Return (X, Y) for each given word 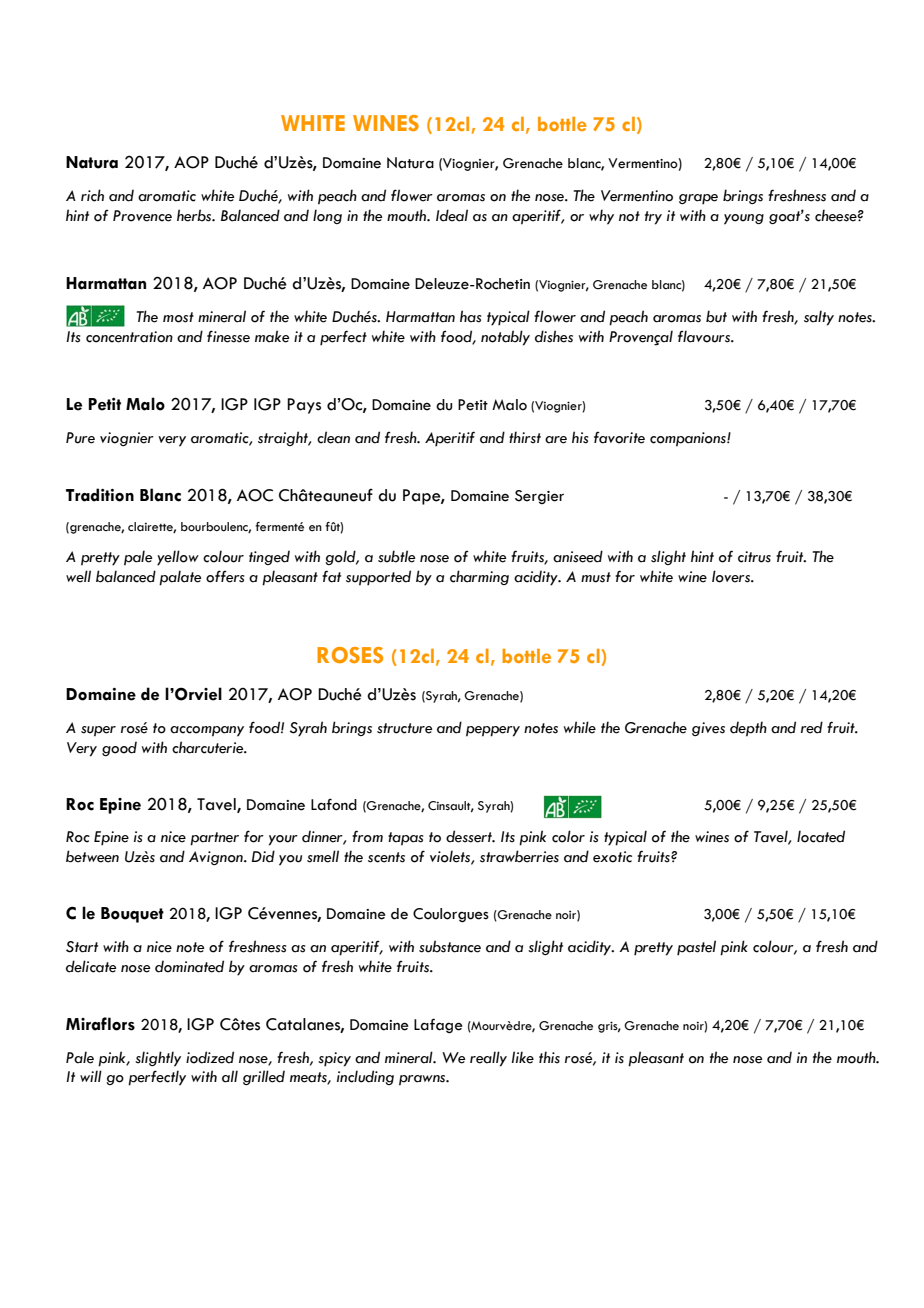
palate (180, 578)
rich (92, 195)
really (488, 1059)
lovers (732, 576)
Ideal (452, 215)
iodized (210, 1057)
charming (479, 577)
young (744, 219)
